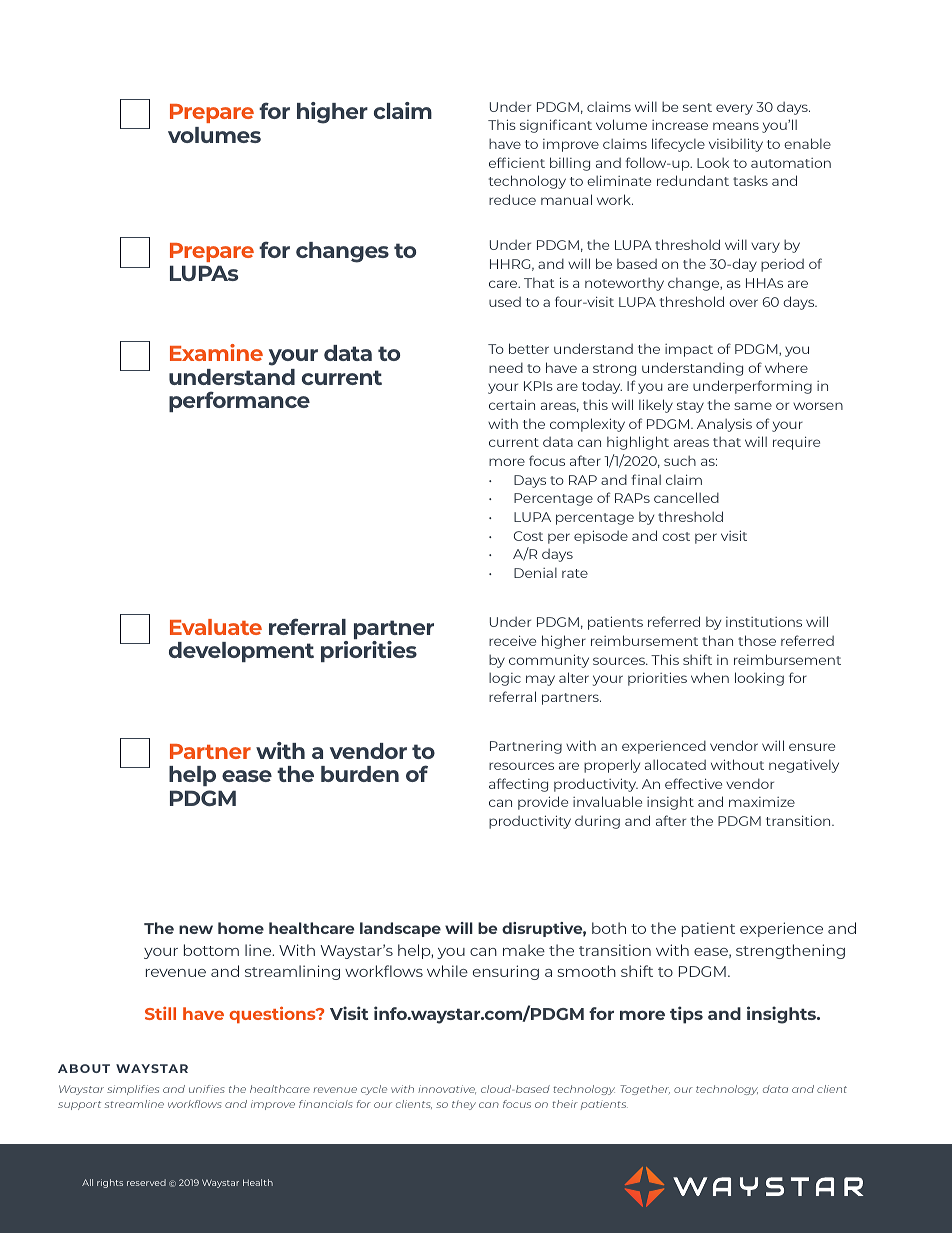  What do you see at coordinates (736, 145) in the screenshot?
I see `visibility` at bounding box center [736, 145].
